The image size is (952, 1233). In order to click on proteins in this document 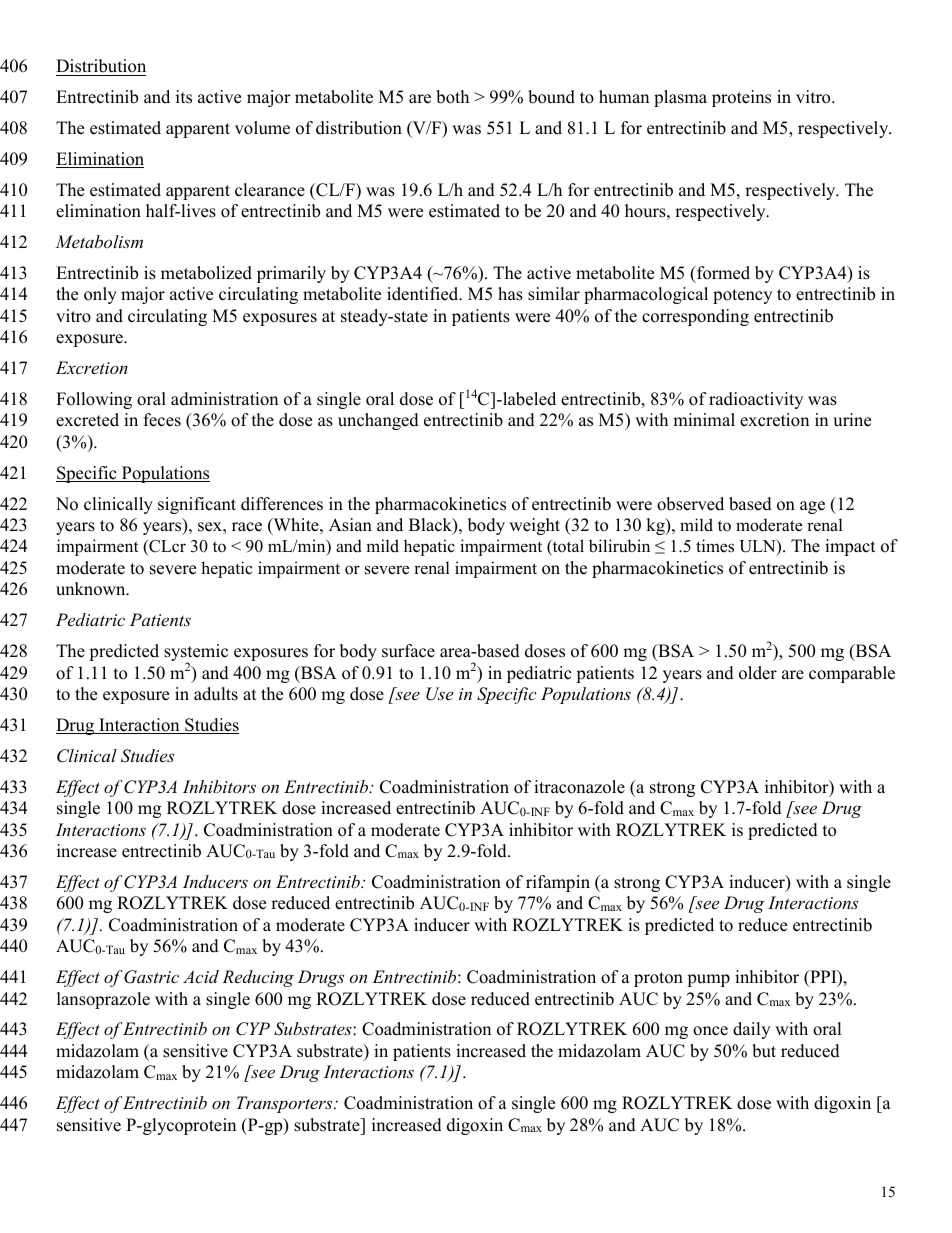, I will do `click(741, 98)`.
